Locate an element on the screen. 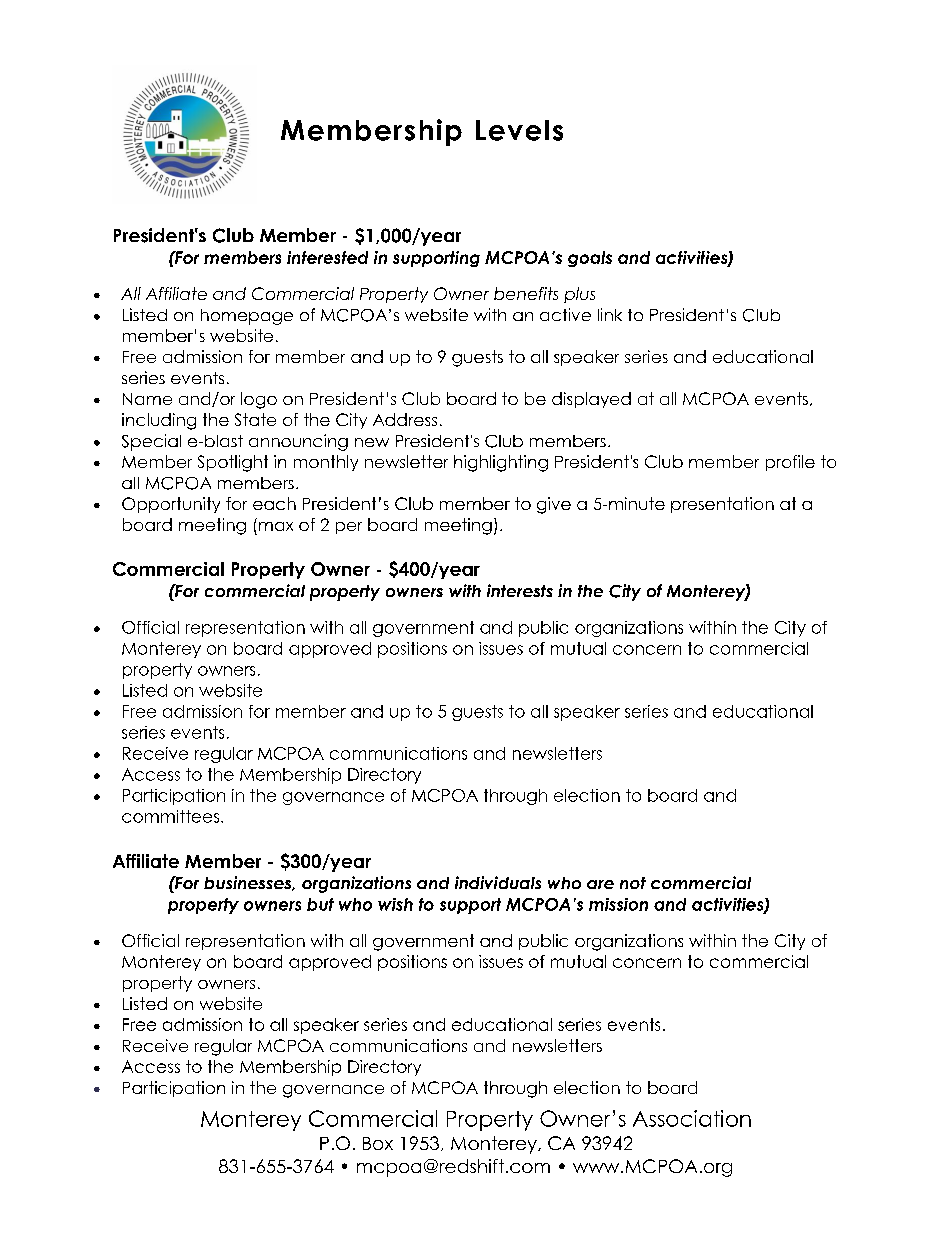  goals is located at coordinates (590, 259).
